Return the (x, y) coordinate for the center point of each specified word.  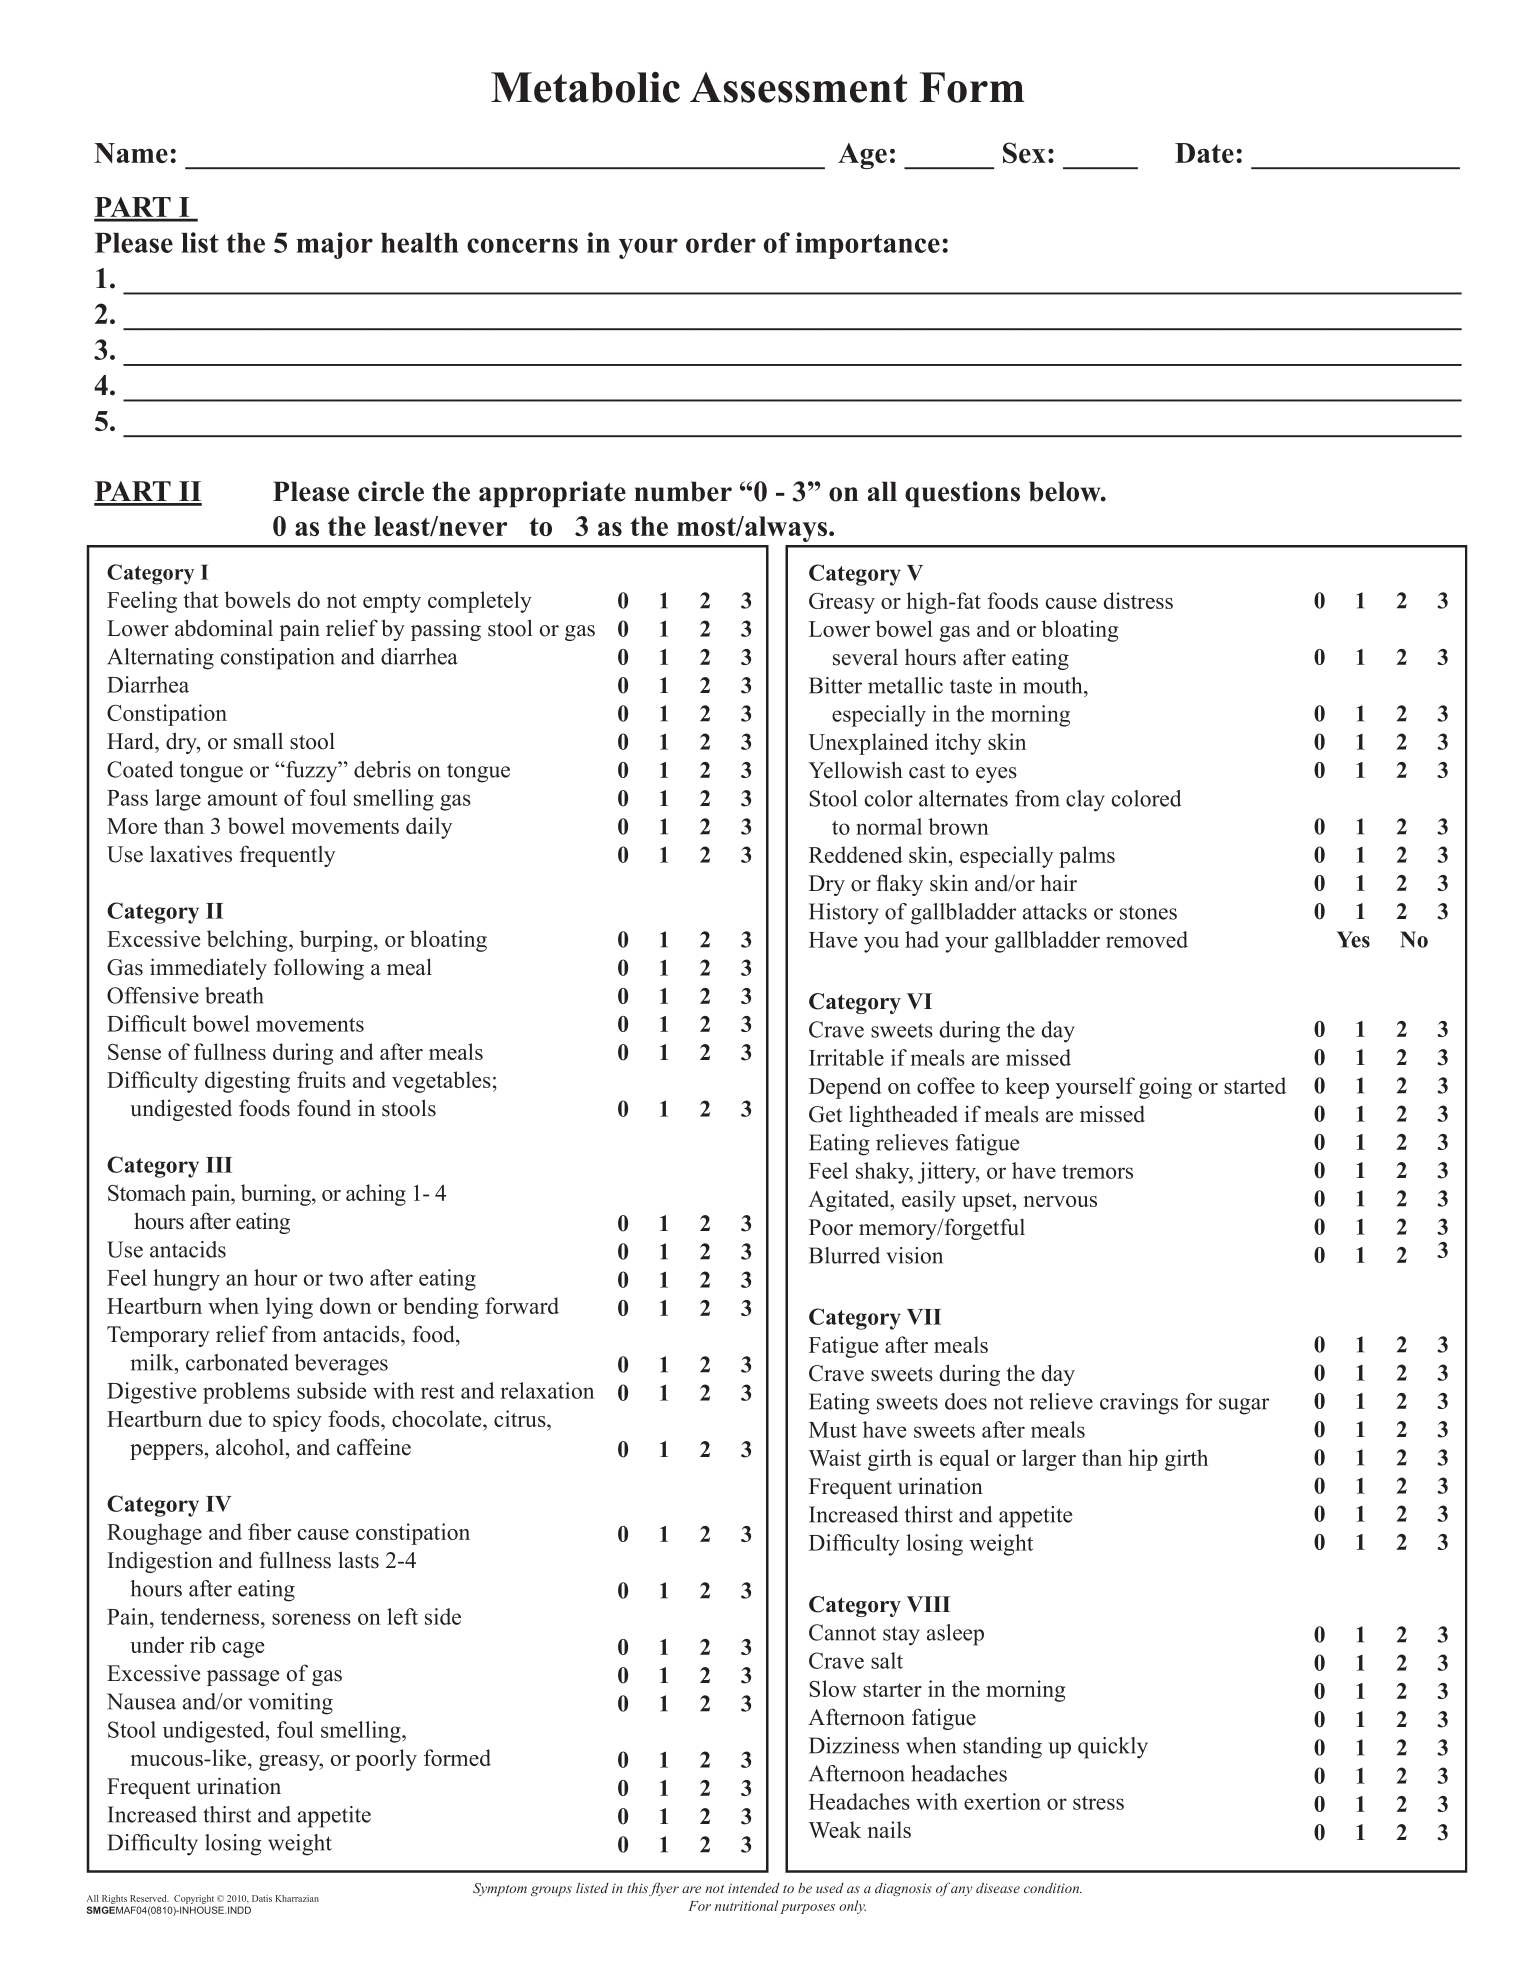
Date (1204, 153)
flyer (664, 1889)
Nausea (141, 1701)
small (258, 741)
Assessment (798, 87)
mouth (1054, 685)
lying (289, 1308)
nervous (1060, 1201)
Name (131, 153)
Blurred (844, 1255)
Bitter (835, 685)
